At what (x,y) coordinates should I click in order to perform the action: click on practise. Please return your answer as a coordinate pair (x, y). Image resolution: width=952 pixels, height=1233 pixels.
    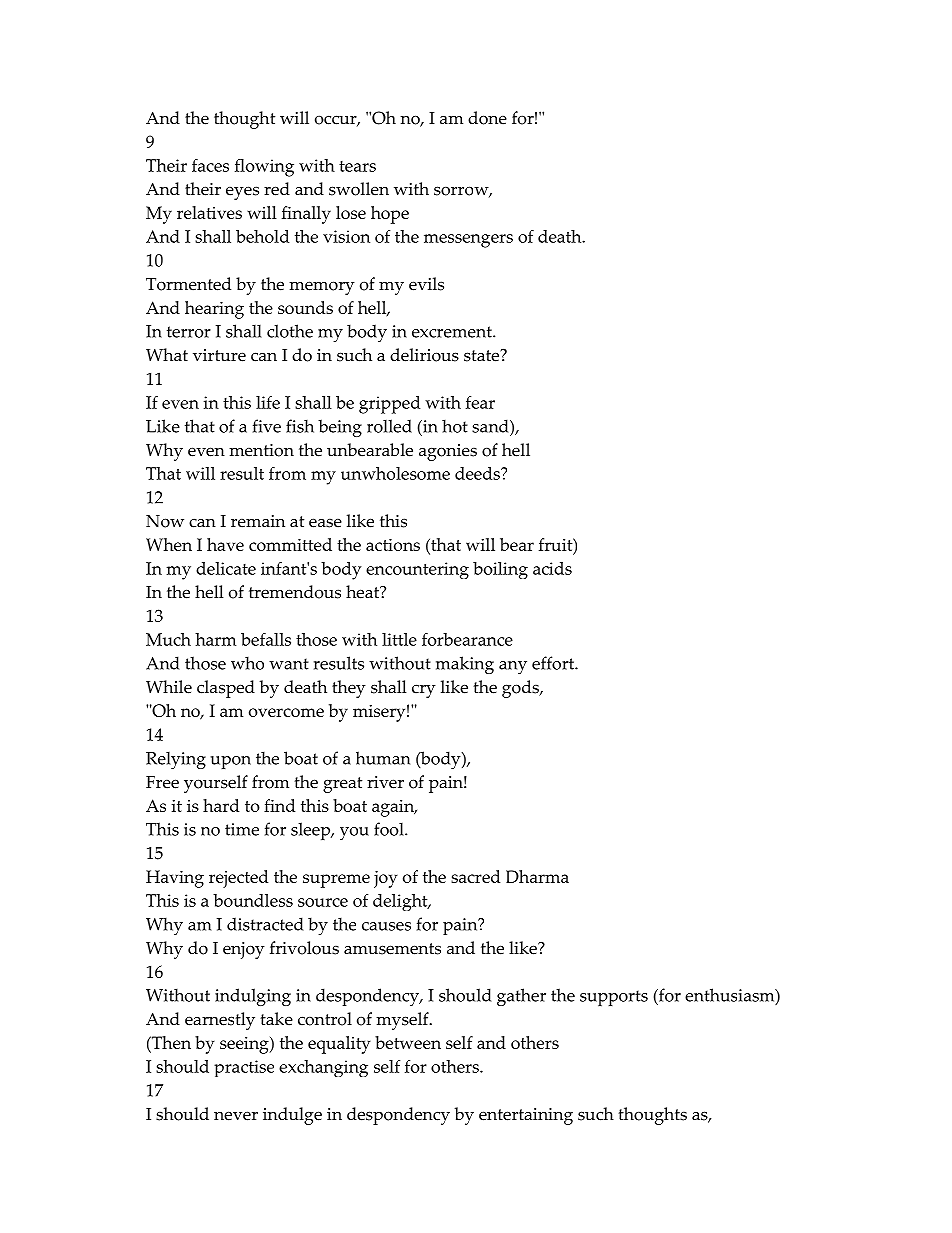
    Looking at the image, I should click on (244, 1068).
